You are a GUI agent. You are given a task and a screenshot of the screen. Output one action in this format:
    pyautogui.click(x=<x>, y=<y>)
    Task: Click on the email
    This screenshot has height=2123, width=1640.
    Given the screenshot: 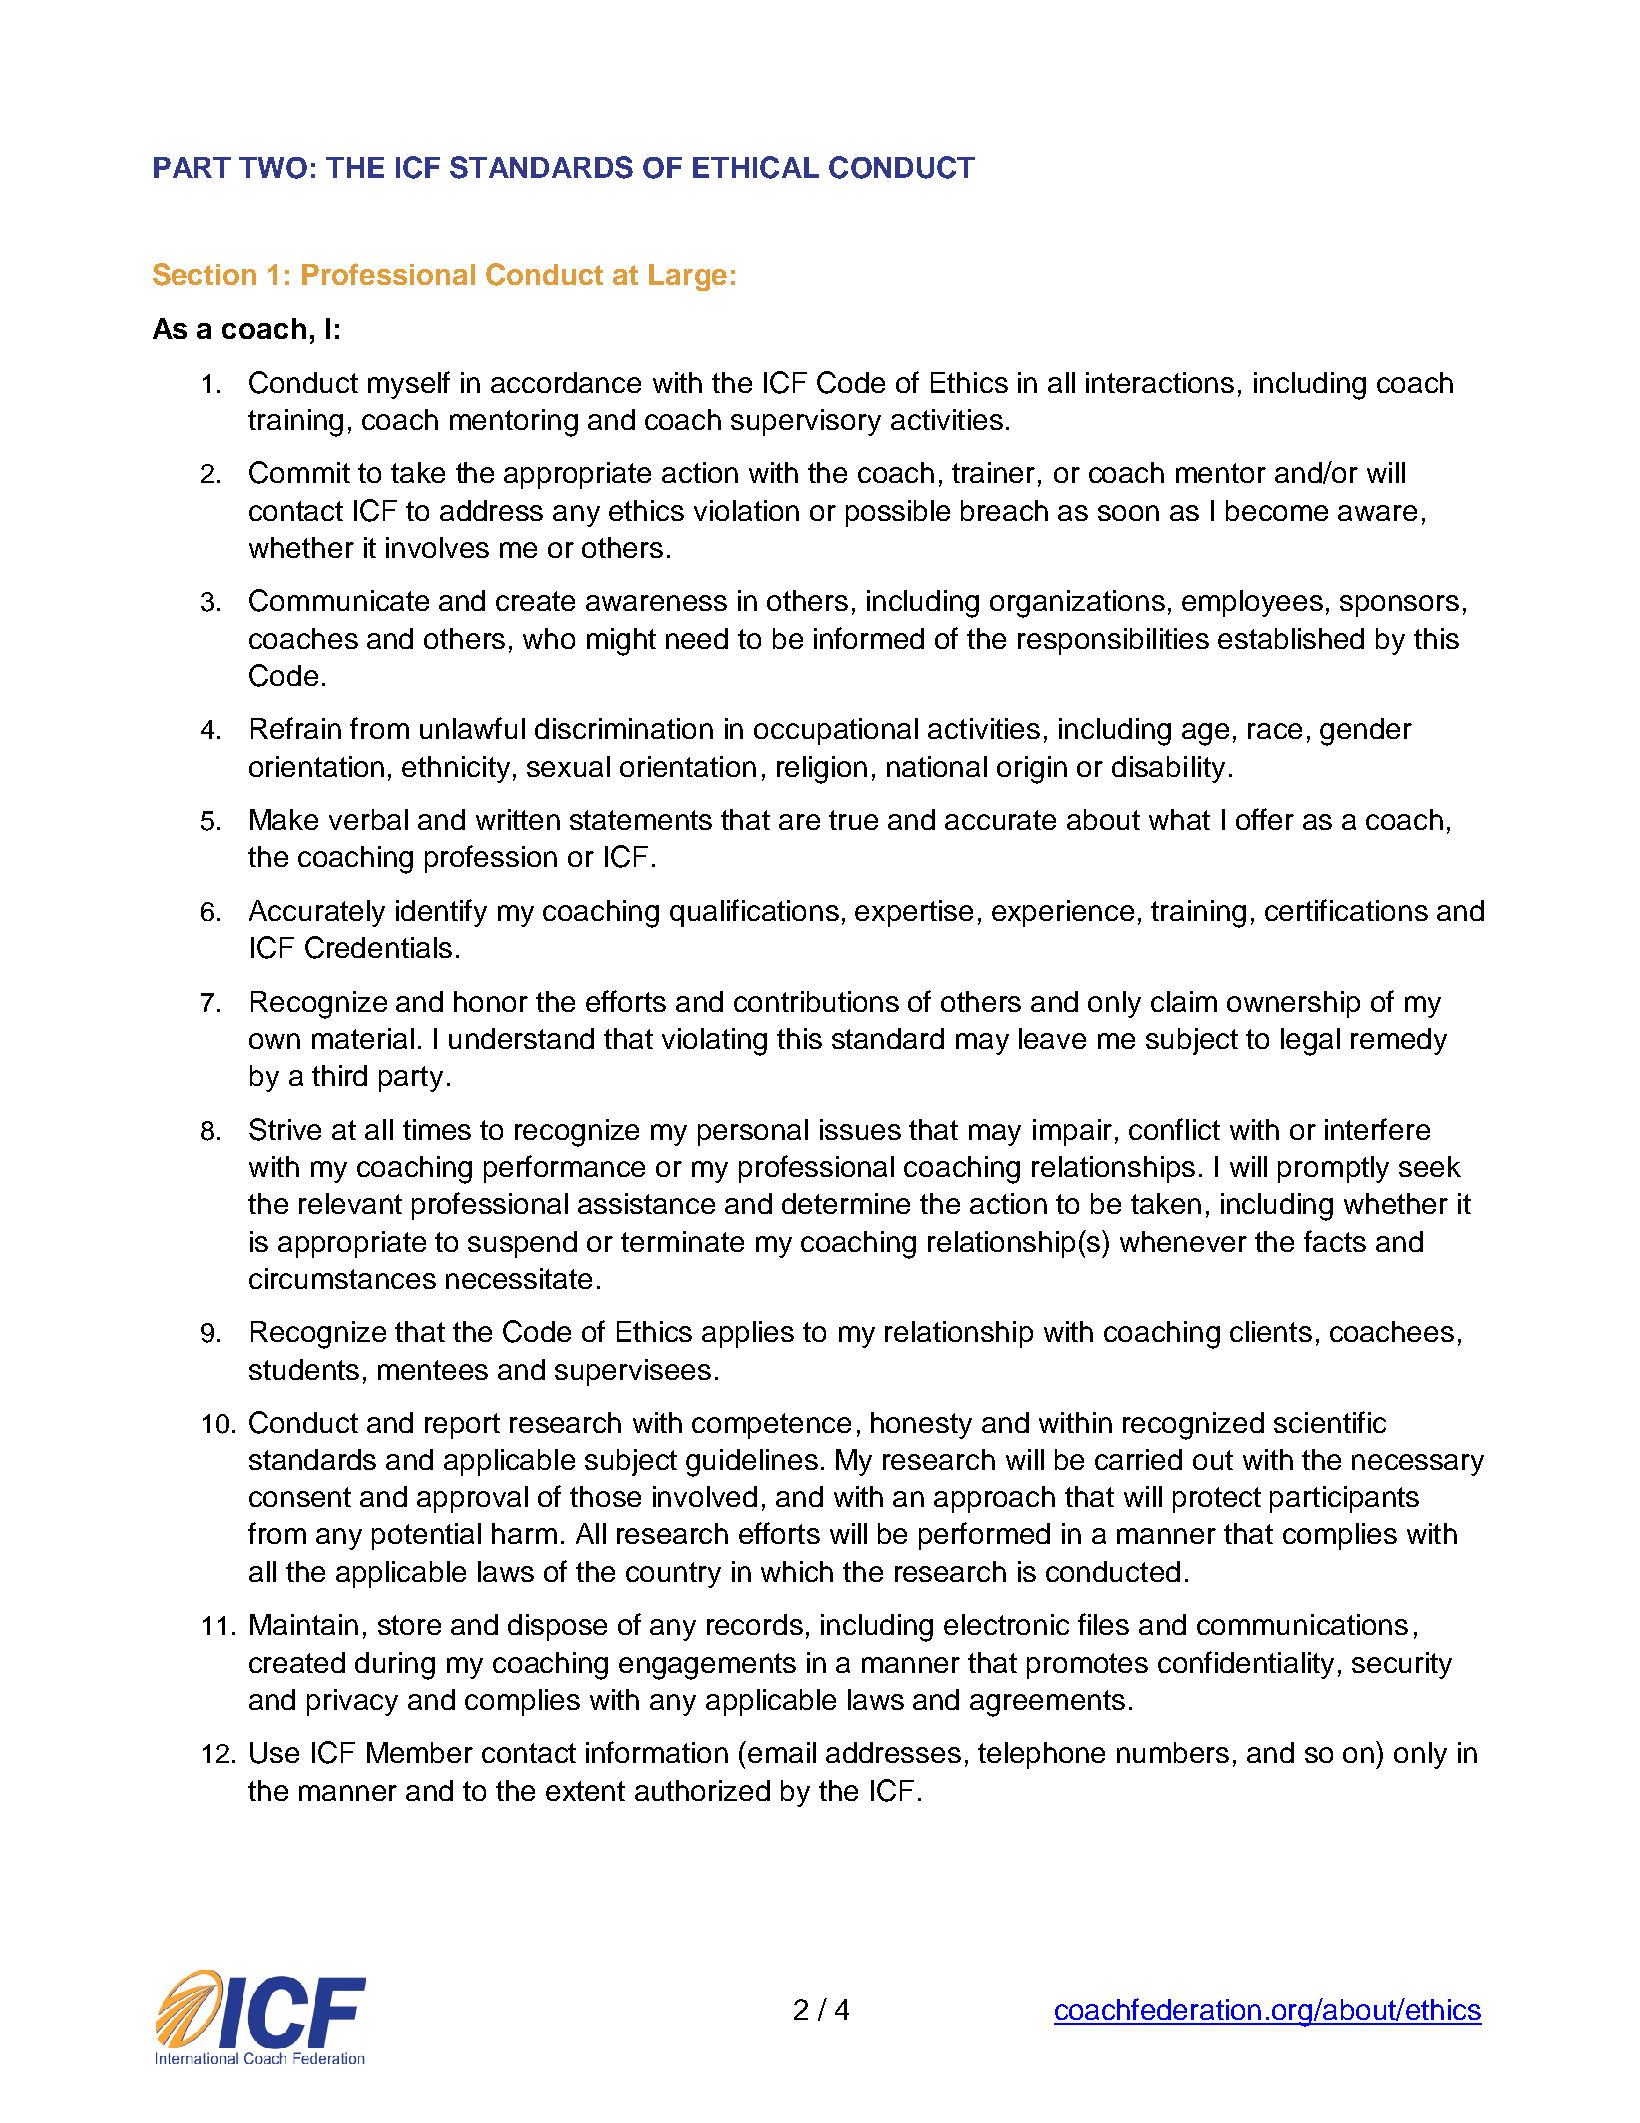 What is the action you would take?
    pyautogui.click(x=782, y=1752)
